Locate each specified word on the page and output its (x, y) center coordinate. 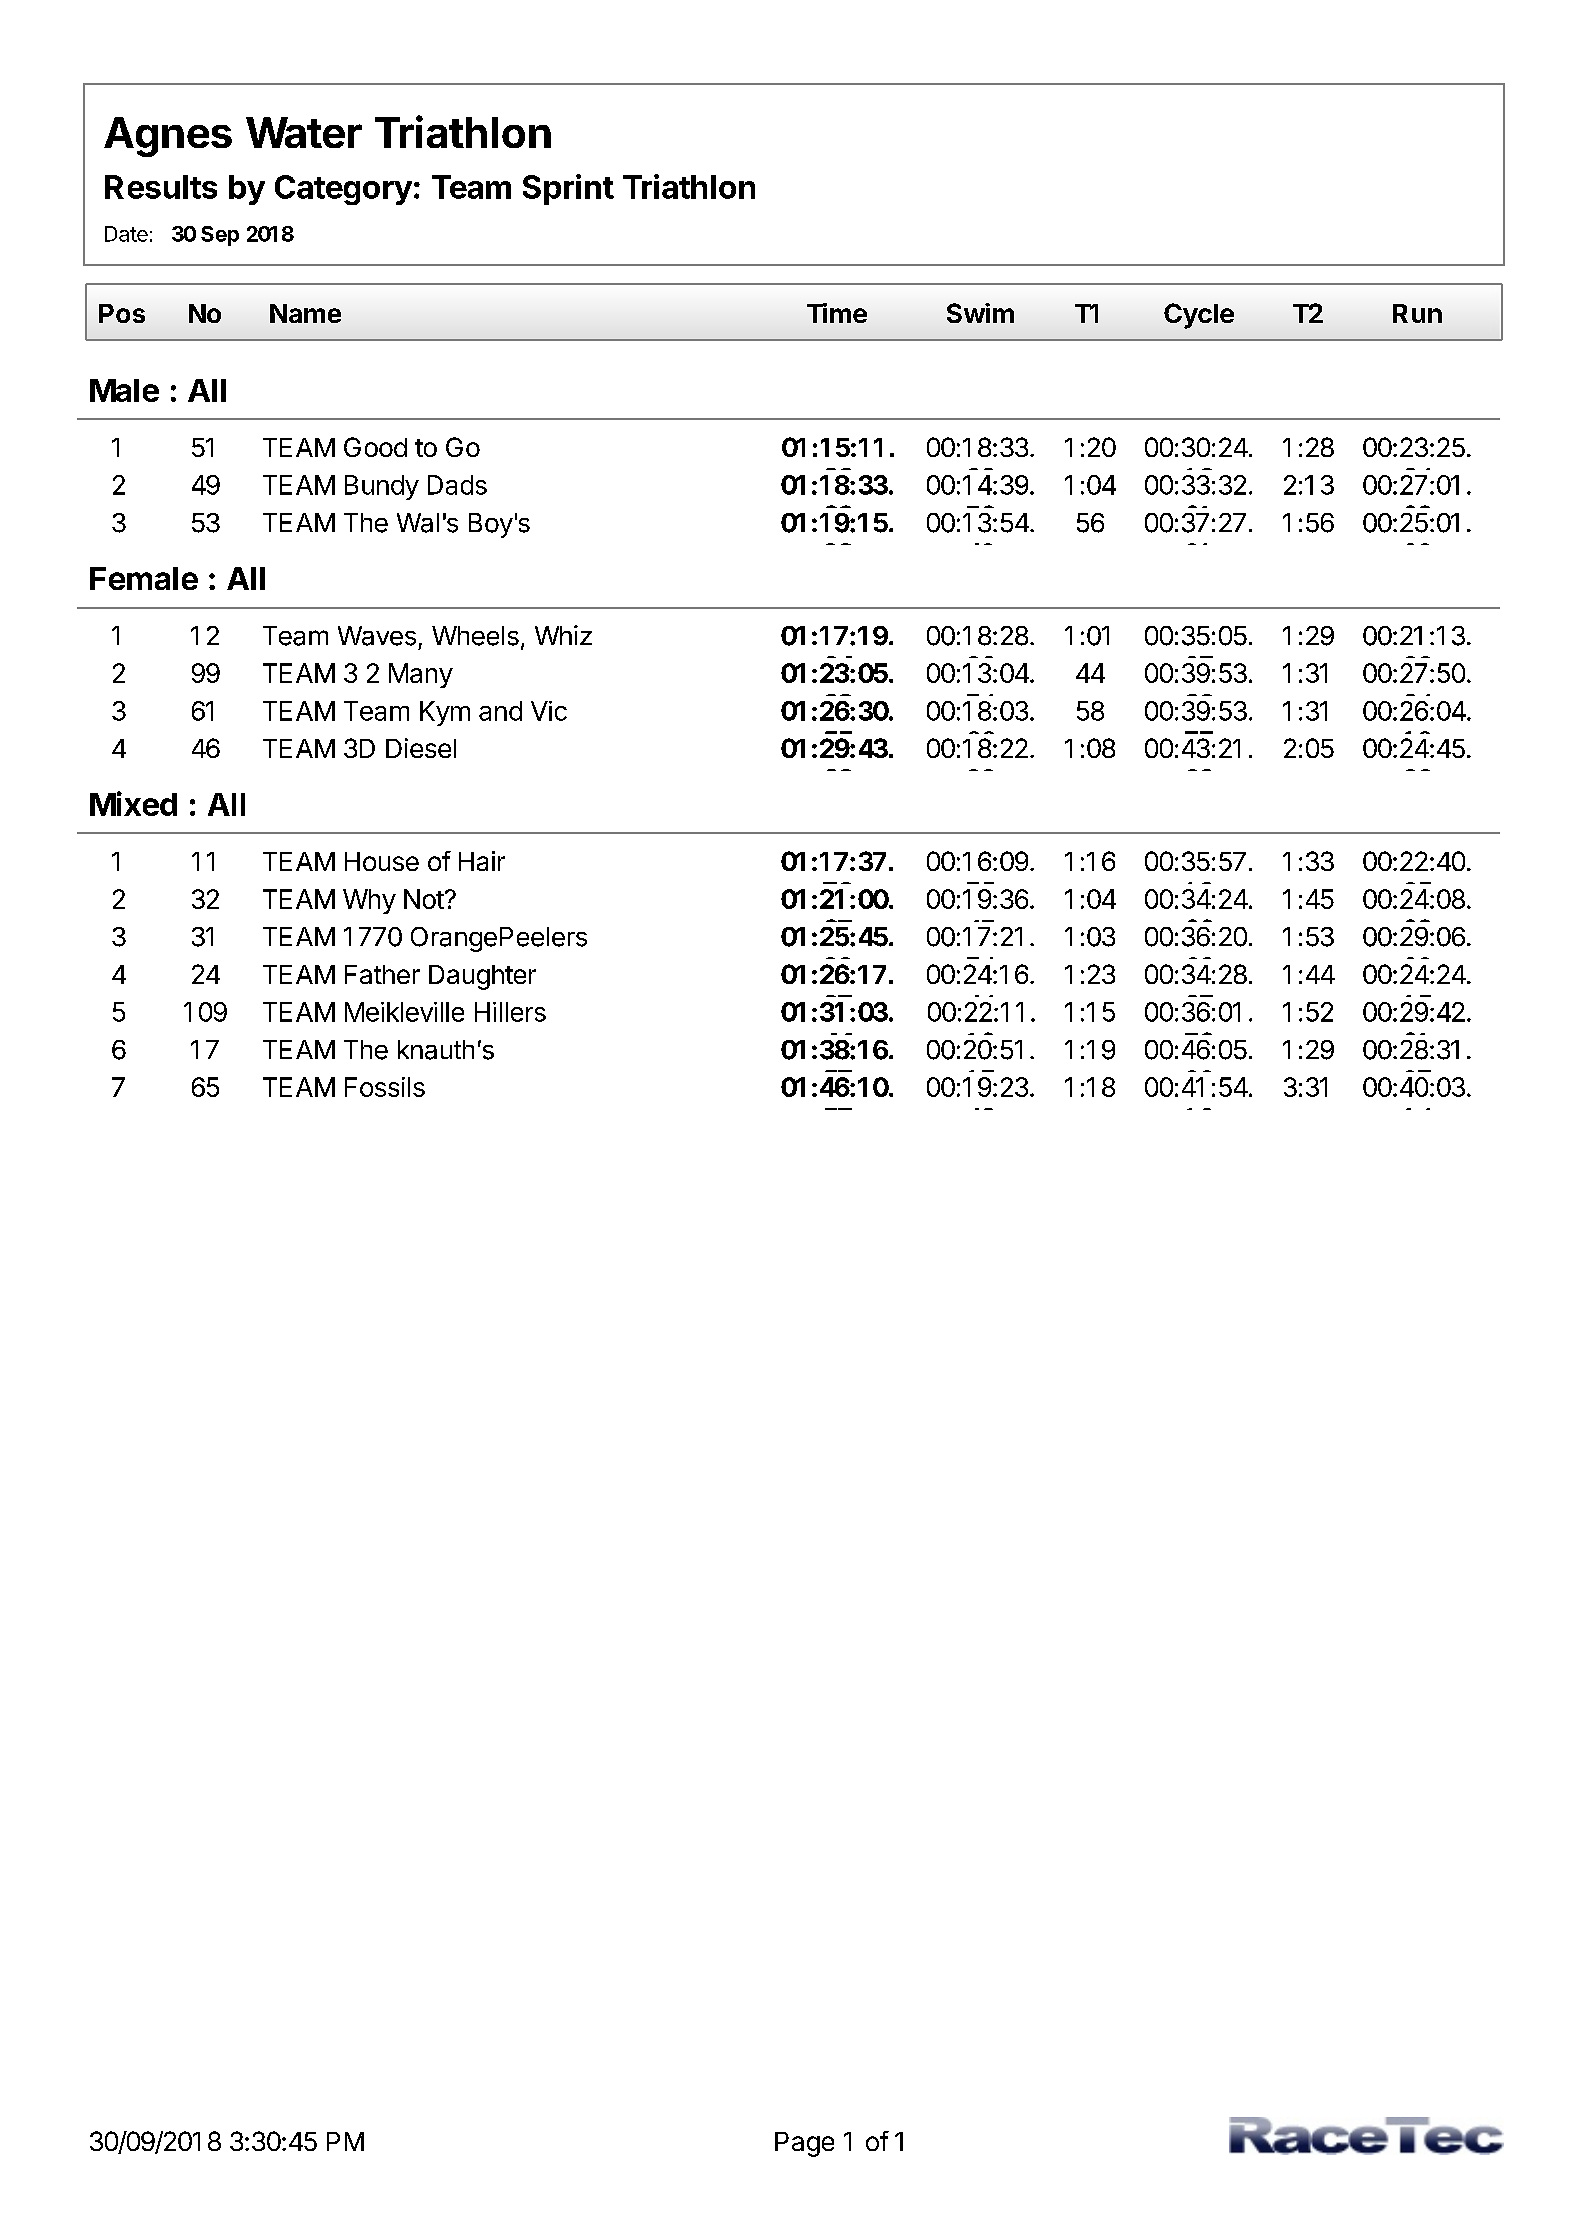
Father (382, 974)
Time (837, 313)
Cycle (1199, 316)
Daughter (482, 977)
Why (369, 901)
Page (804, 2144)
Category (343, 190)
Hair (482, 861)
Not (424, 899)
